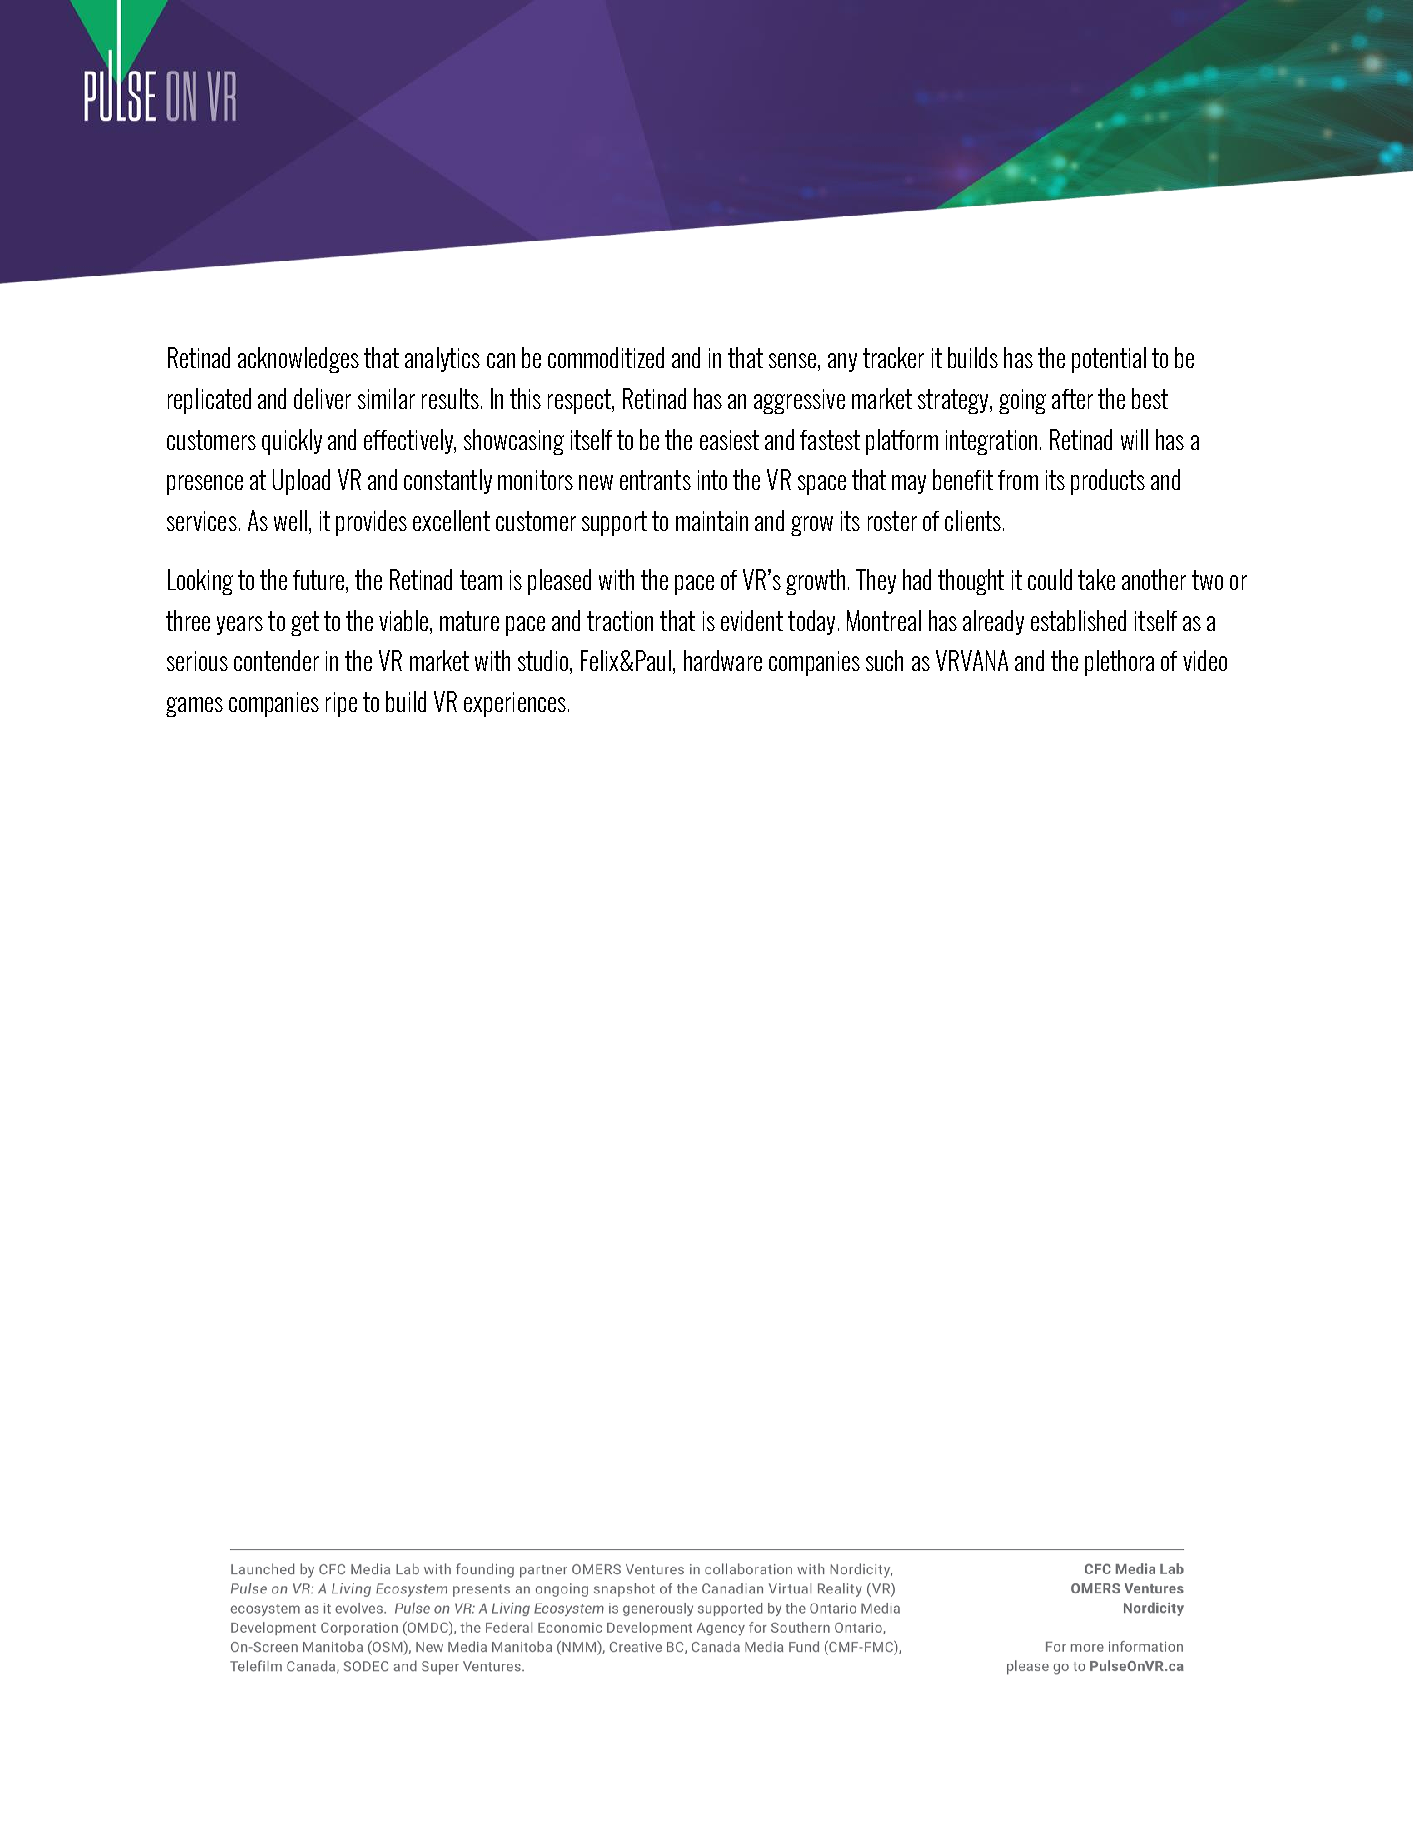 The image size is (1413, 1829). What do you see at coordinates (305, 623) in the screenshot?
I see `get` at bounding box center [305, 623].
